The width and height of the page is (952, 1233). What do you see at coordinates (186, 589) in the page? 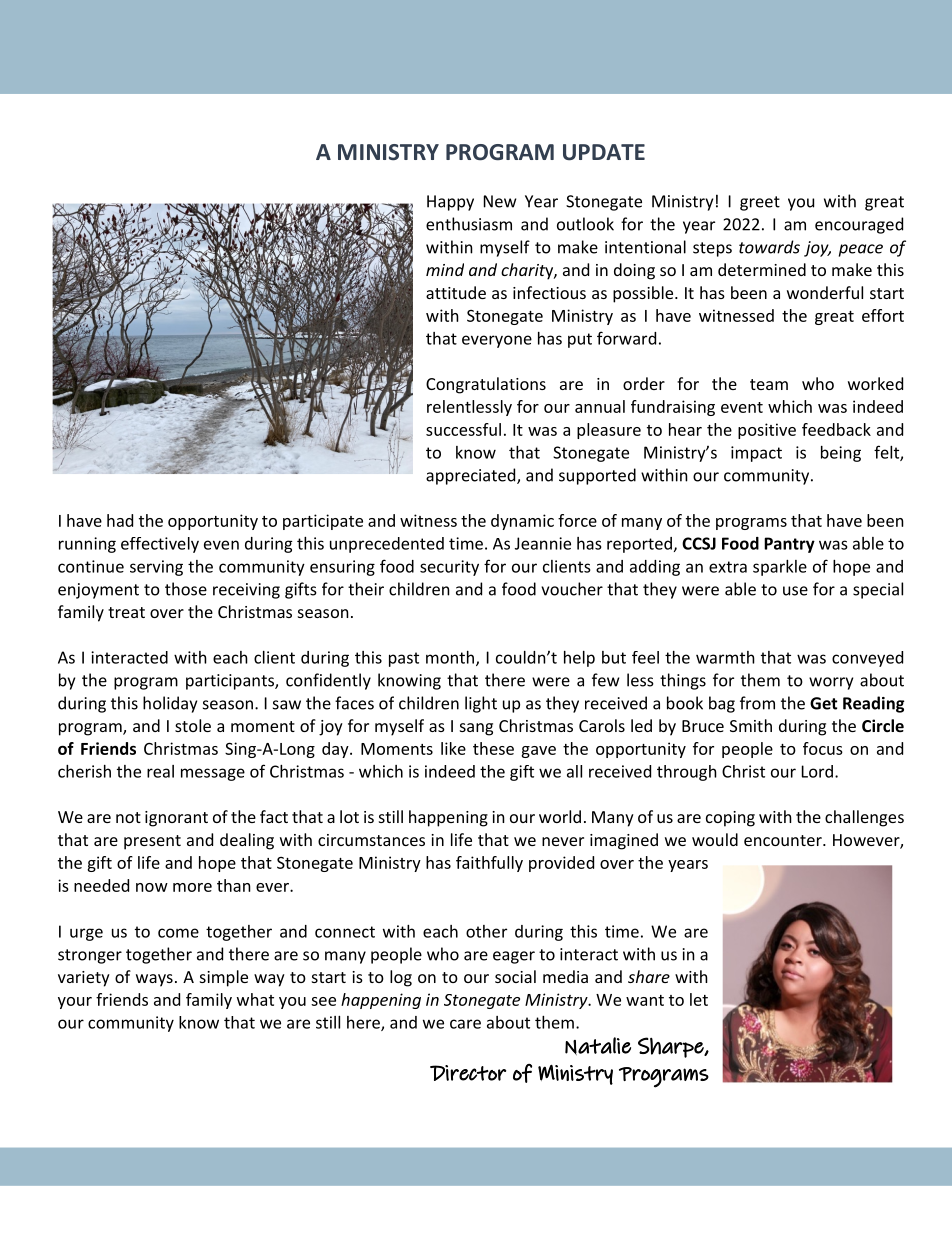
I see `those` at bounding box center [186, 589].
